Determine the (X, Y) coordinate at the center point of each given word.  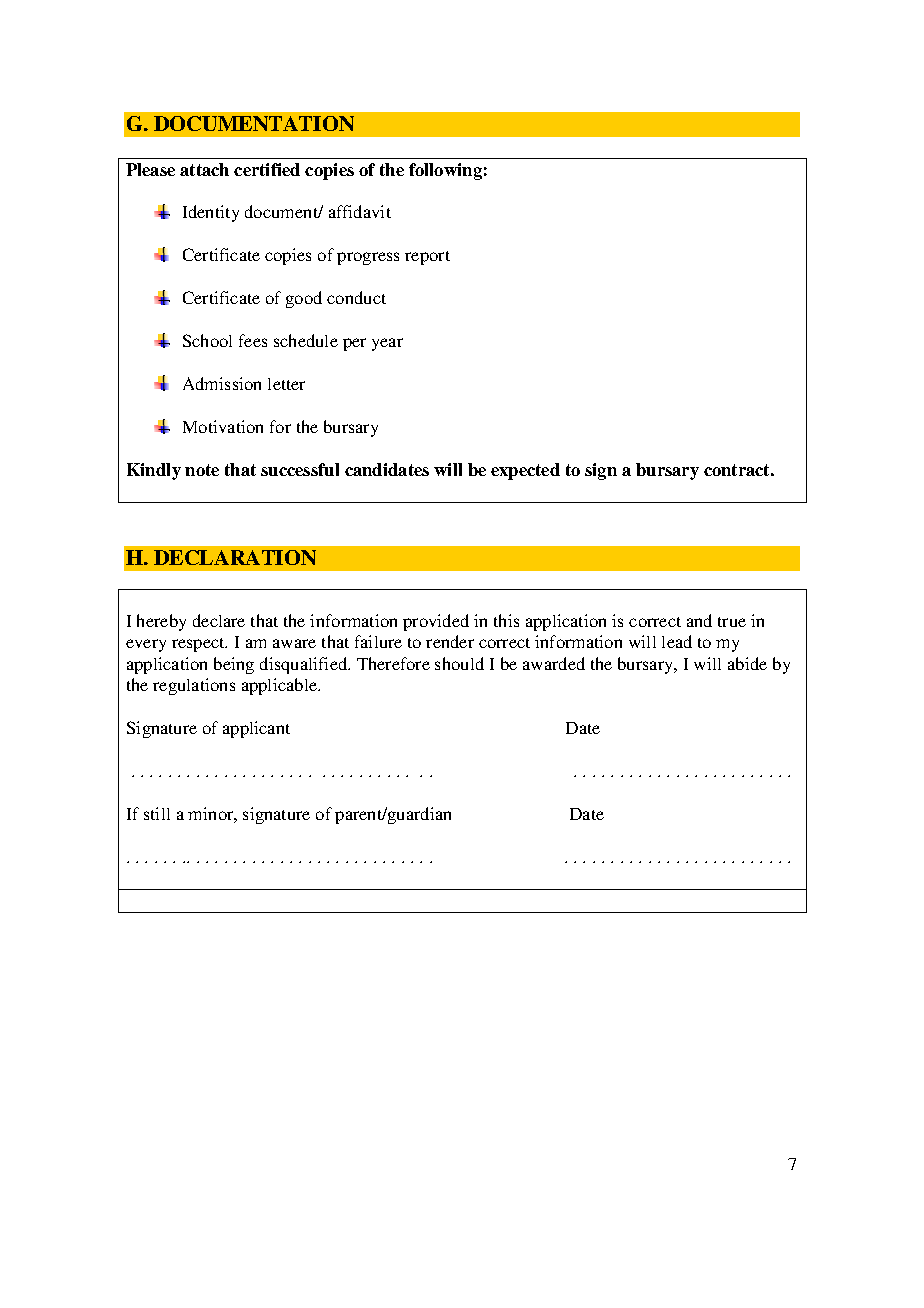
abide (747, 663)
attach (204, 169)
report (427, 258)
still (157, 813)
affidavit (360, 211)
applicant (256, 729)
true (732, 622)
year (387, 344)
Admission (222, 383)
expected (525, 471)
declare (219, 620)
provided (436, 622)
